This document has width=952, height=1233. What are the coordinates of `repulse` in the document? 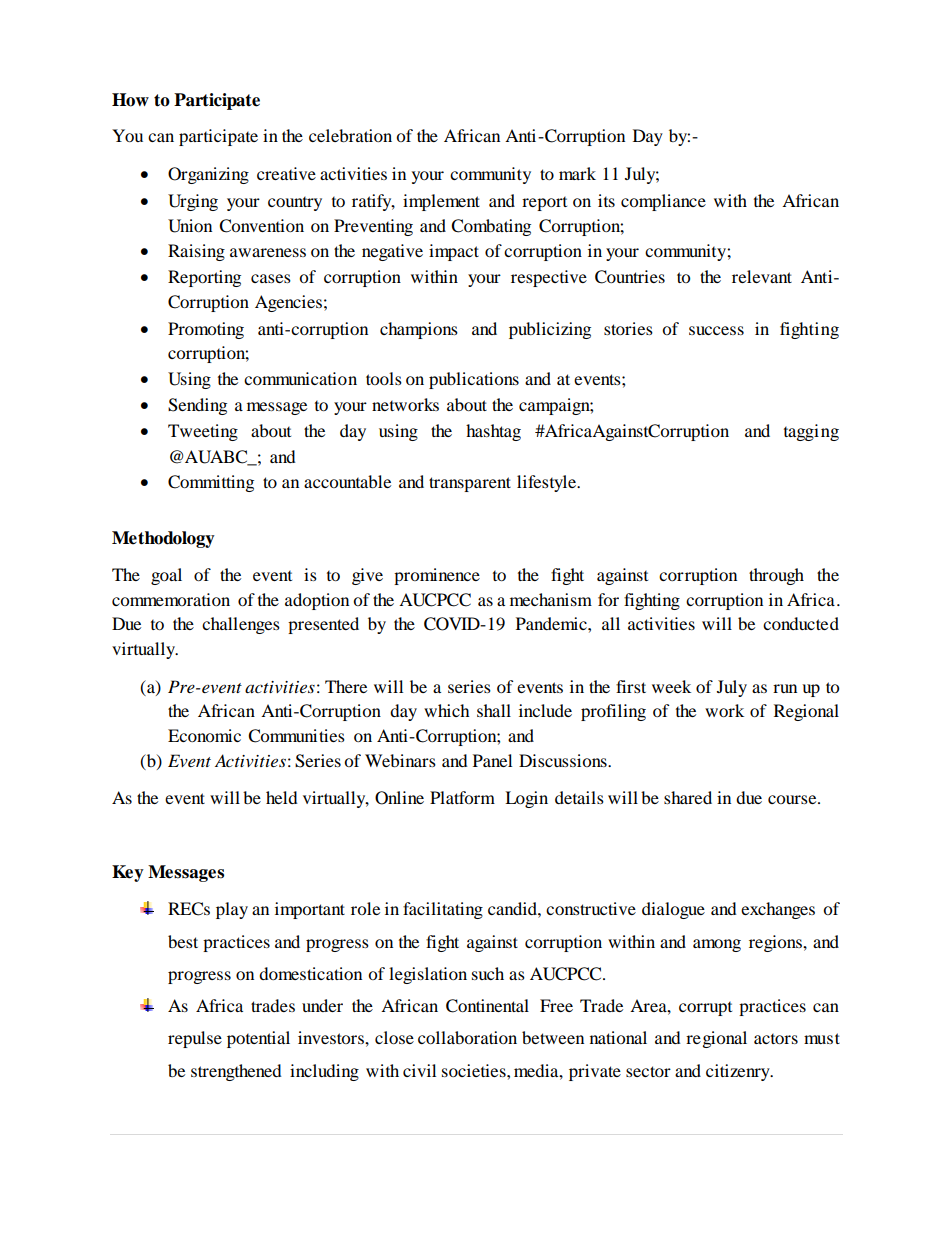 It's located at (195, 1039).
